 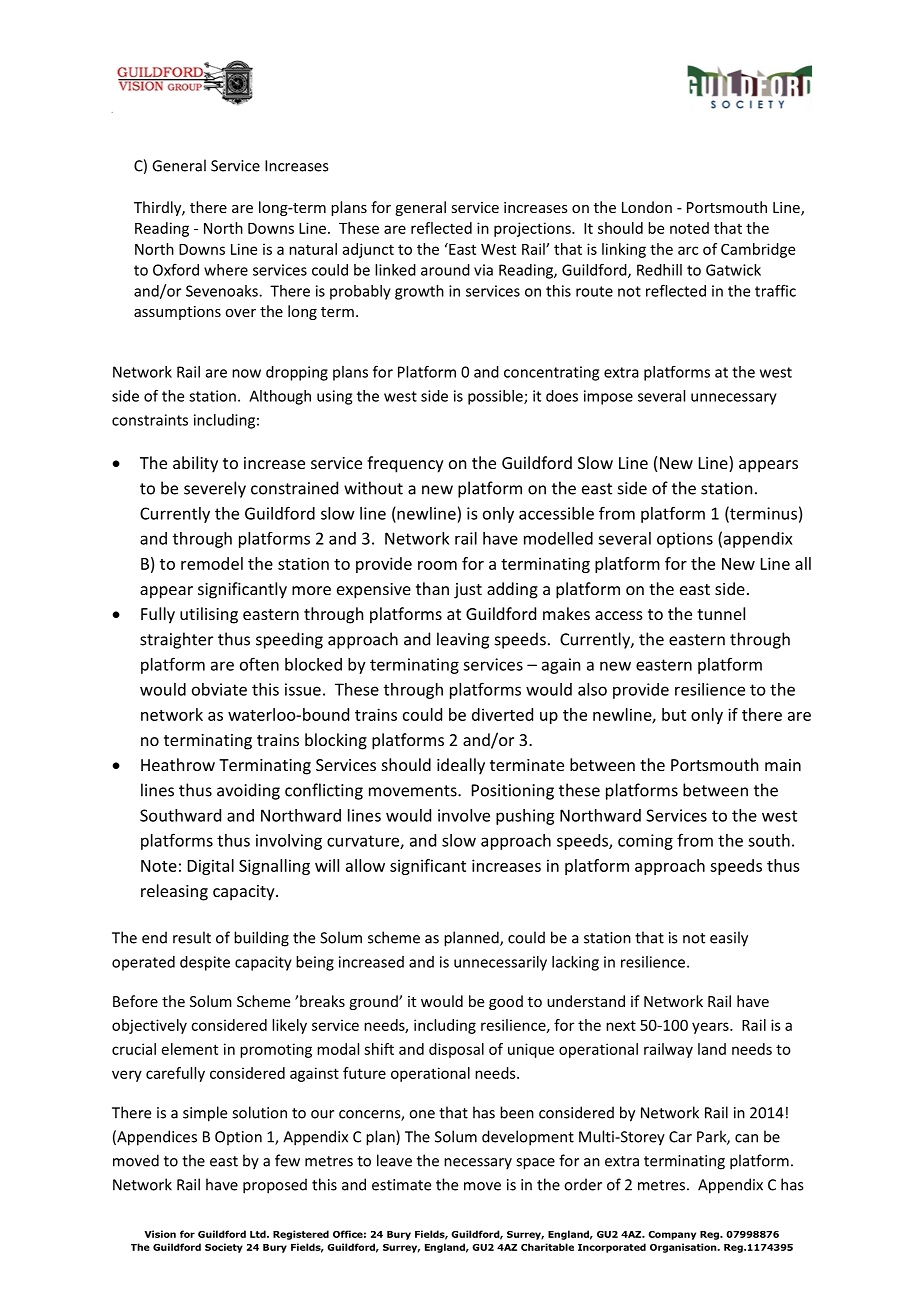 I want to click on Digital, so click(x=211, y=867).
